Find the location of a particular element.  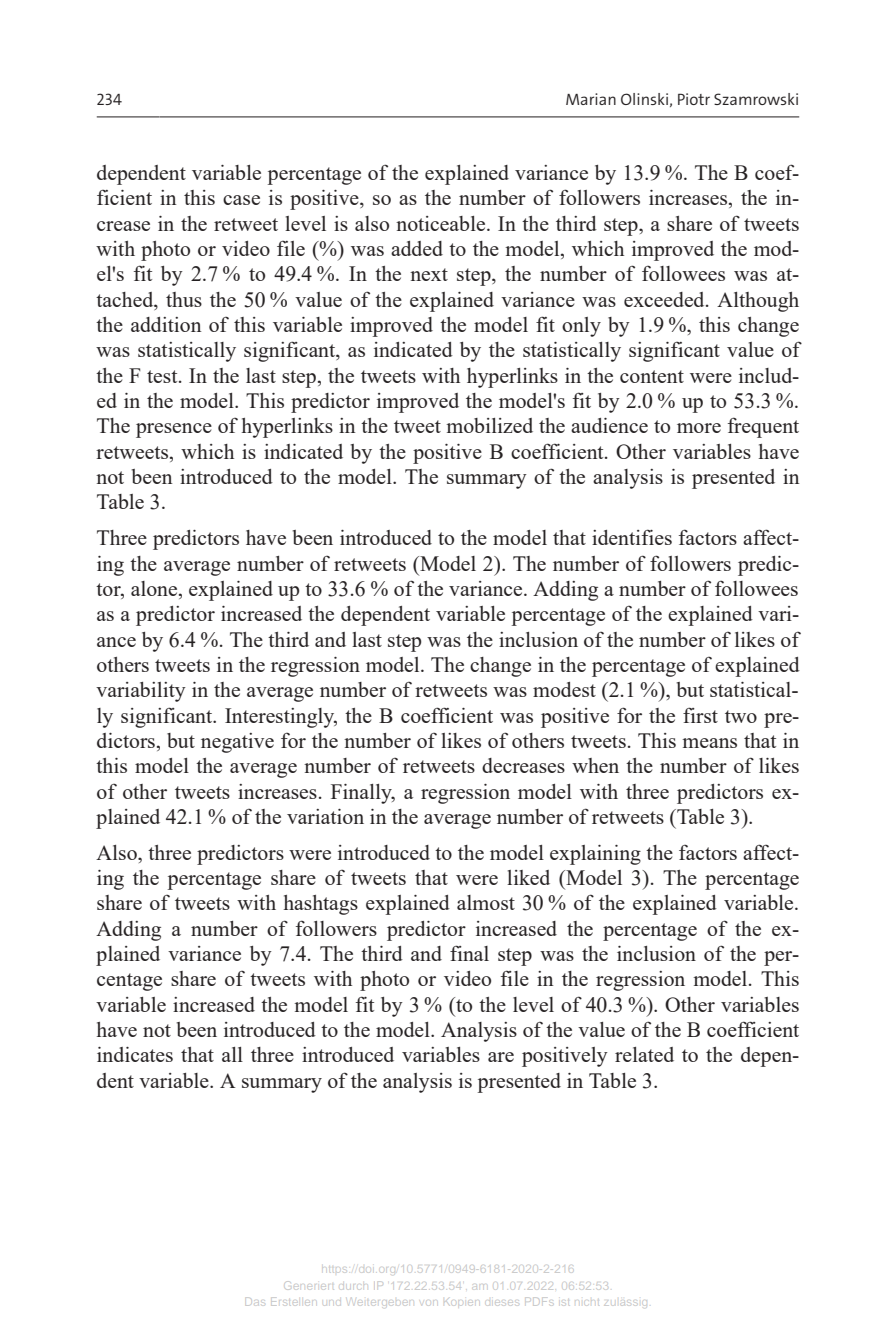

modest is located at coordinates (564, 689).
